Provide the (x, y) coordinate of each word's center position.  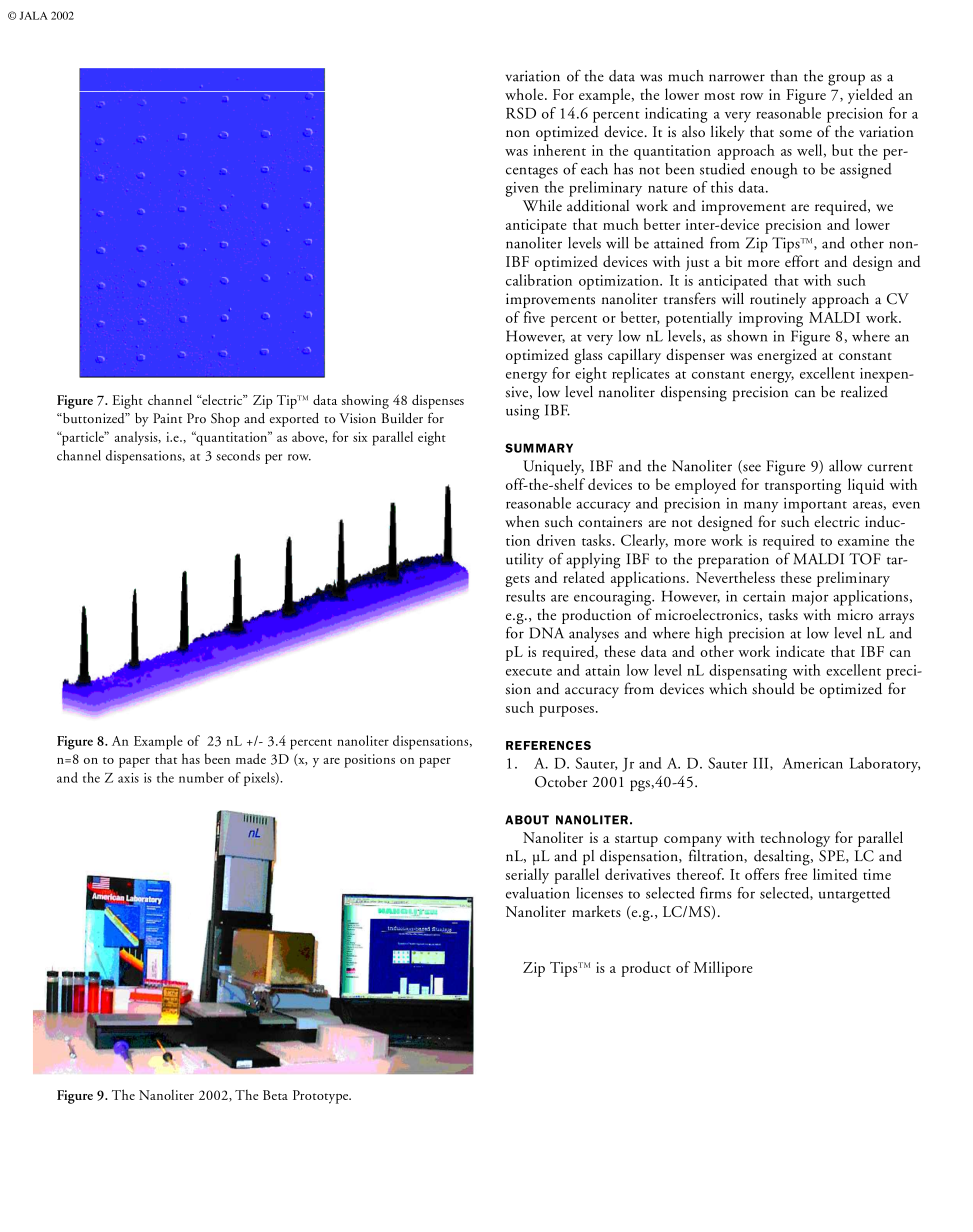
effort (802, 261)
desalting (783, 858)
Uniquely (553, 467)
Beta (275, 1095)
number (201, 777)
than (784, 76)
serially (527, 876)
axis (128, 778)
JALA (33, 15)
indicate (800, 651)
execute (529, 672)
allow (845, 466)
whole (525, 94)
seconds (238, 455)
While (542, 205)
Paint (167, 418)
